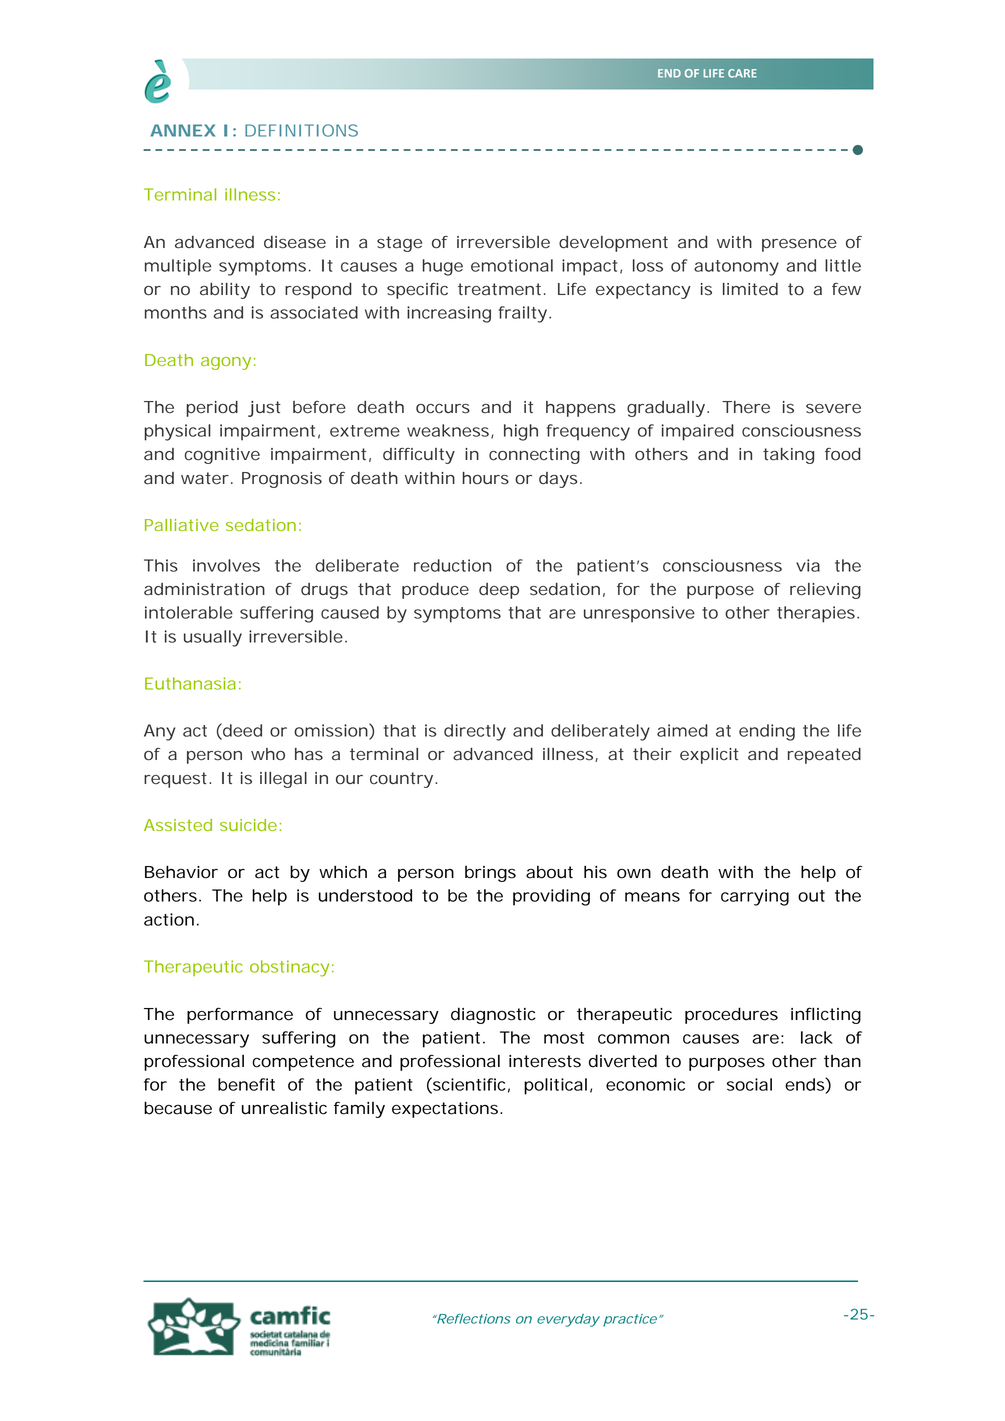  Describe the element at coordinates (512, 265) in the page. I see `emotional` at that location.
